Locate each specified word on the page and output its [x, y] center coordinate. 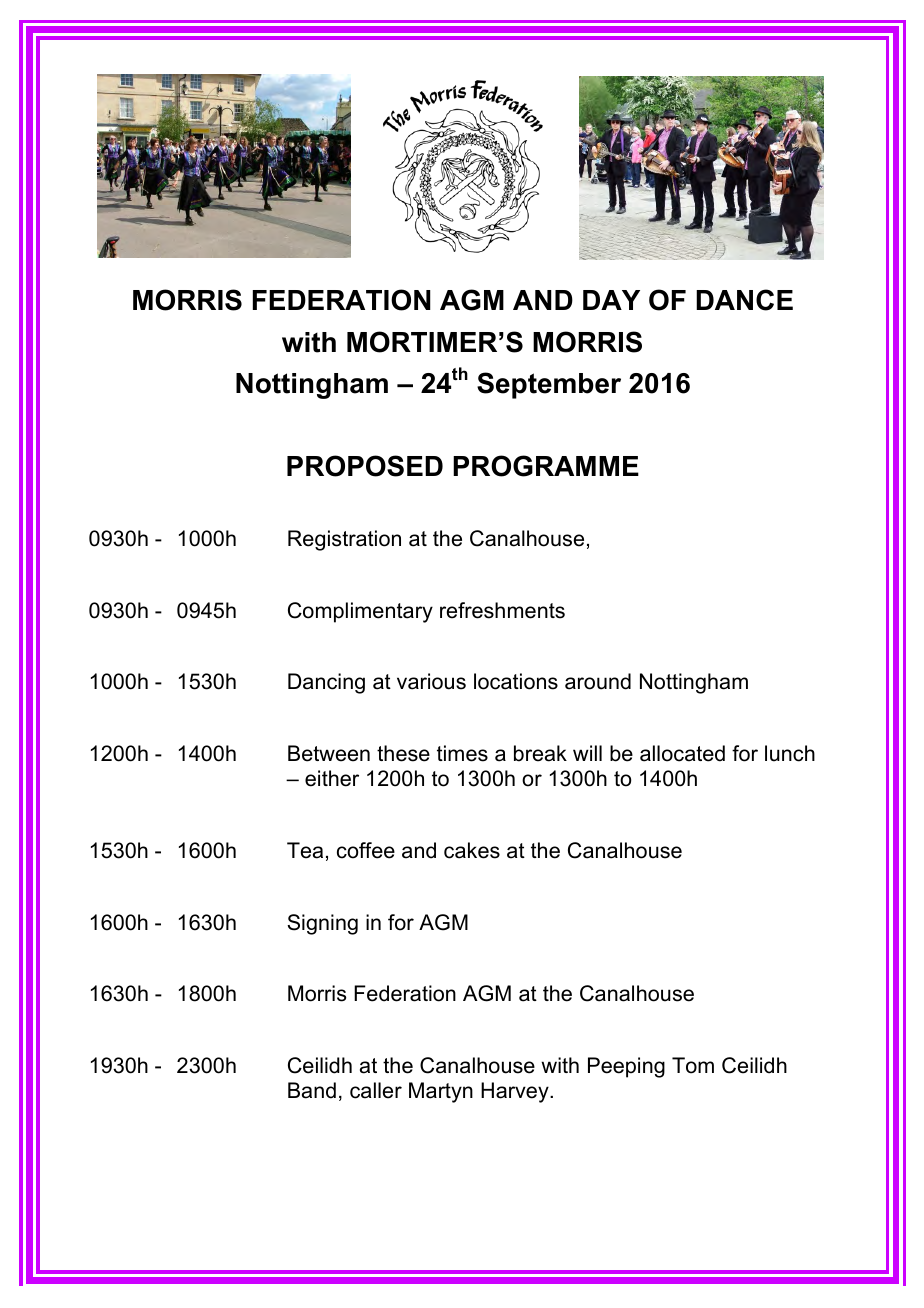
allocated [682, 753]
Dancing [326, 683]
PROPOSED [365, 466]
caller [376, 1090]
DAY [611, 300]
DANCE [744, 300]
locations [516, 681]
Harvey [516, 1092]
